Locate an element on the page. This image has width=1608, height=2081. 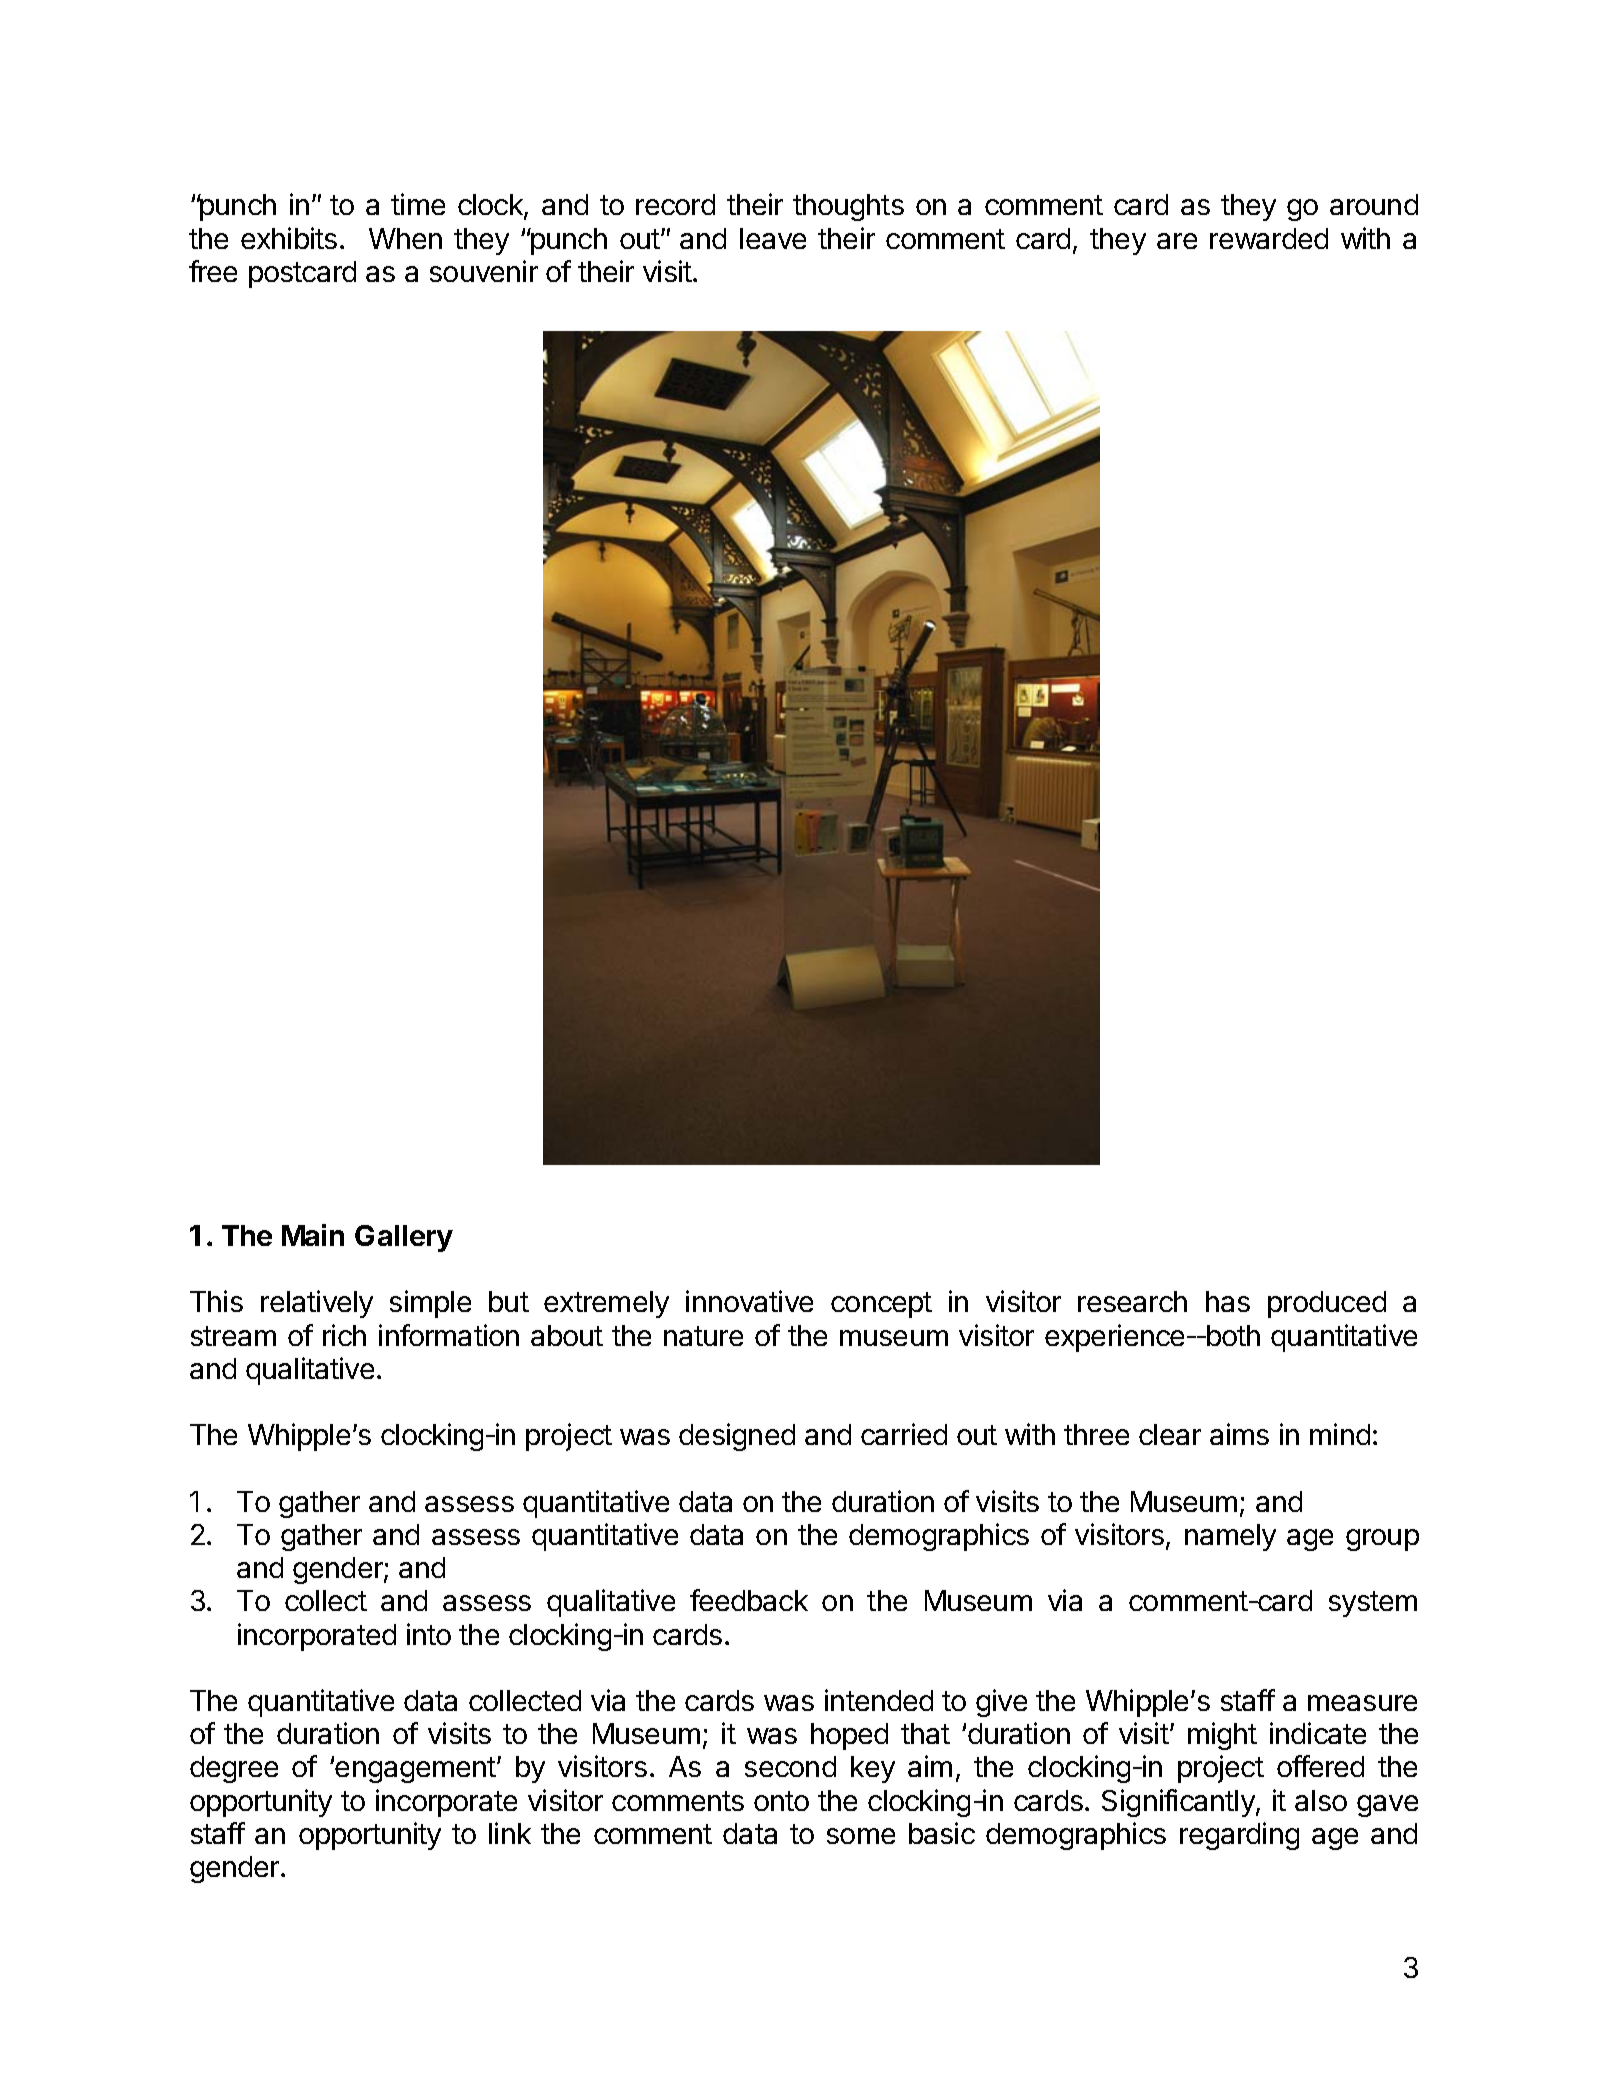
are is located at coordinates (1177, 241).
